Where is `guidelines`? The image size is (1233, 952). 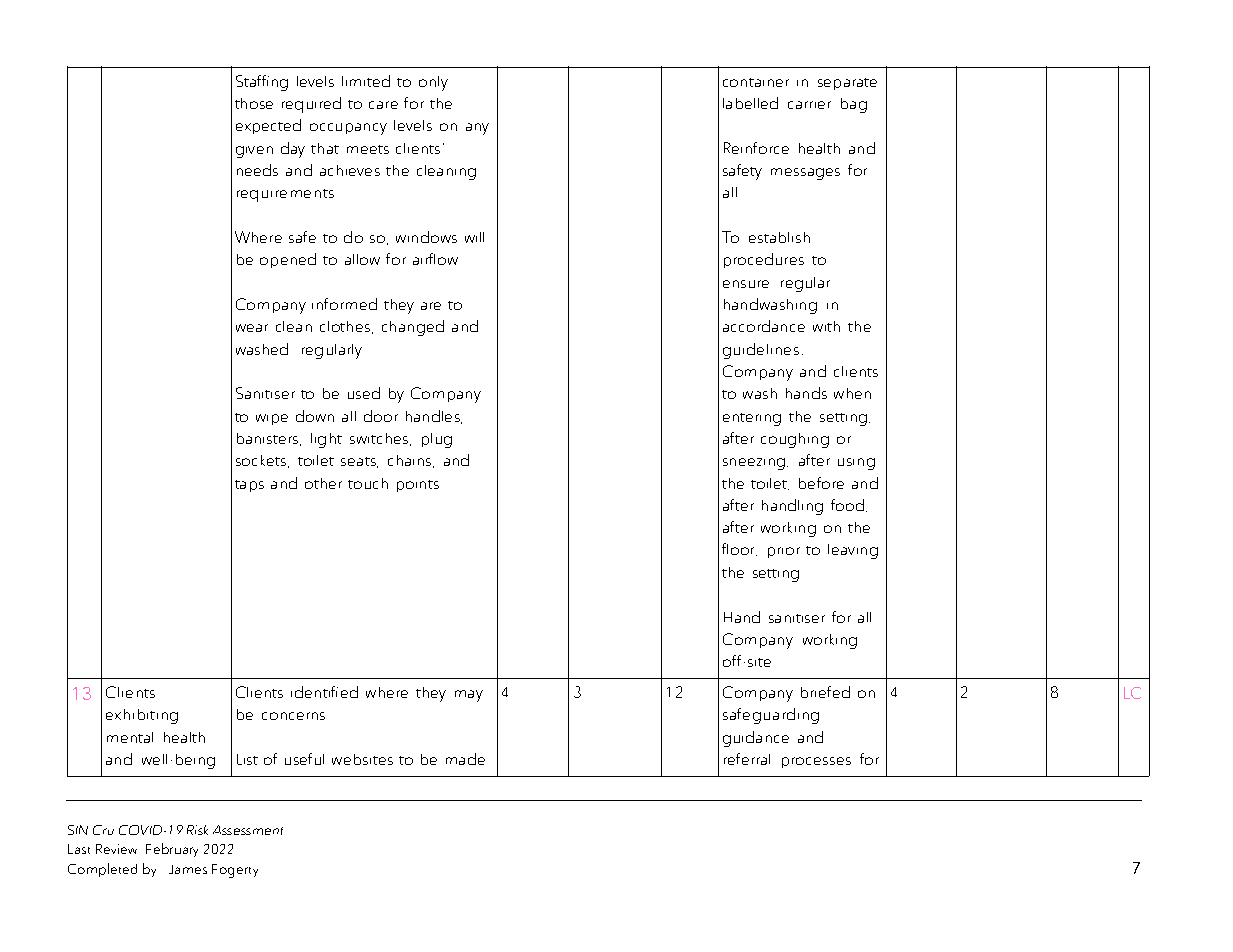 guidelines is located at coordinates (761, 351).
